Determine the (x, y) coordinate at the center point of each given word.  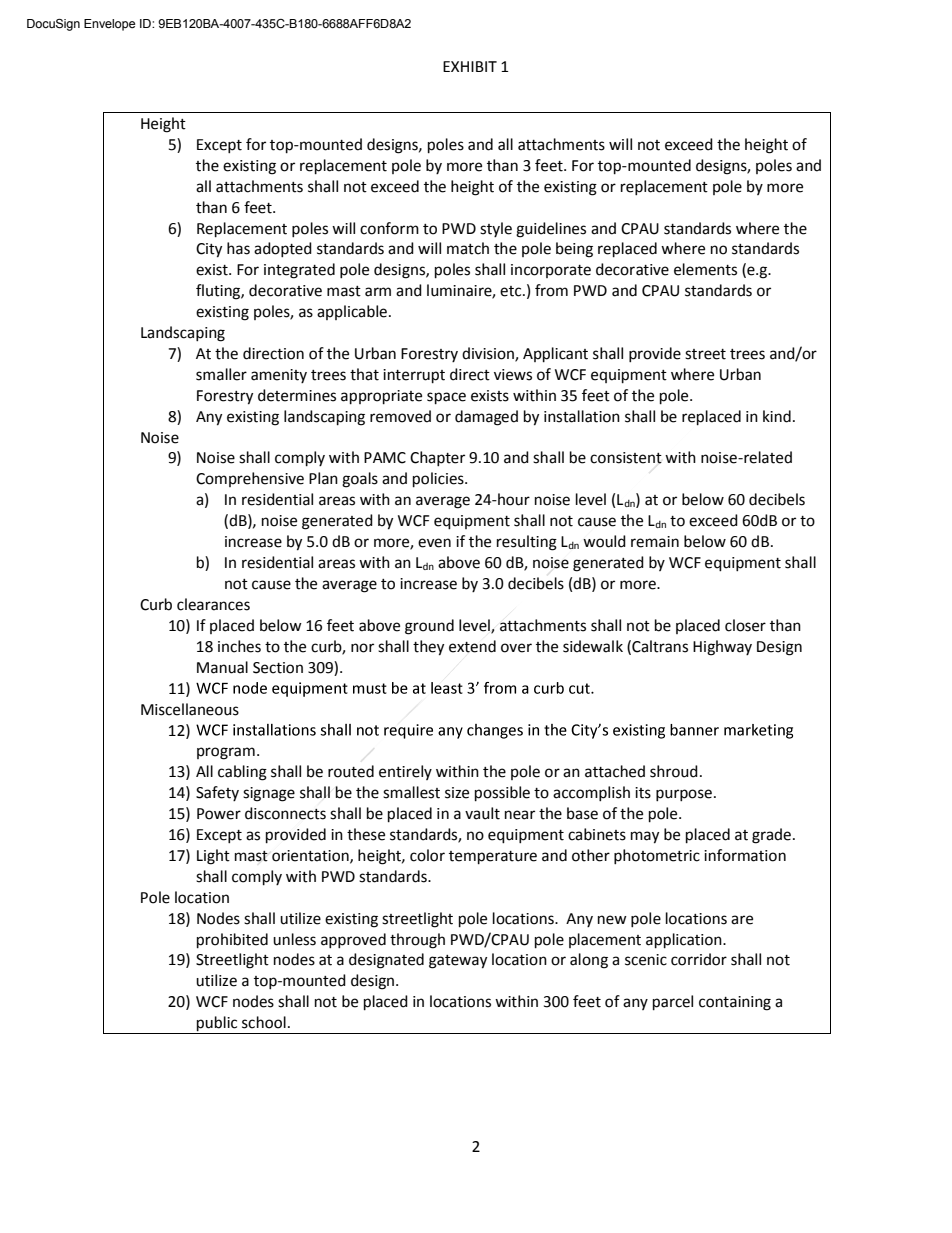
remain (655, 542)
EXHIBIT (470, 66)
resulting (527, 543)
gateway (458, 962)
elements (705, 269)
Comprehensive (250, 479)
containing (735, 1003)
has (238, 248)
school (264, 1022)
